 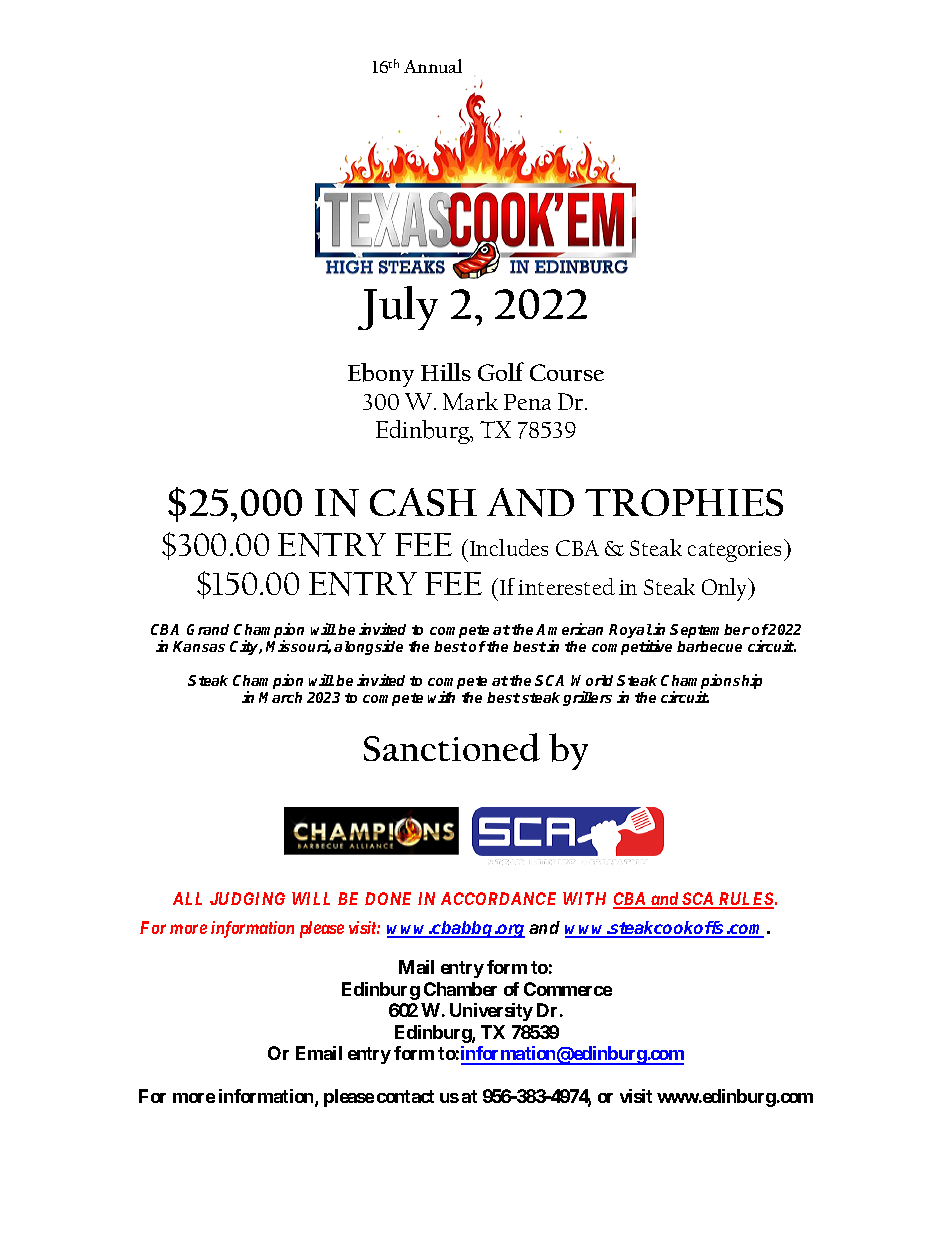 I want to click on Commerce, so click(x=568, y=989).
